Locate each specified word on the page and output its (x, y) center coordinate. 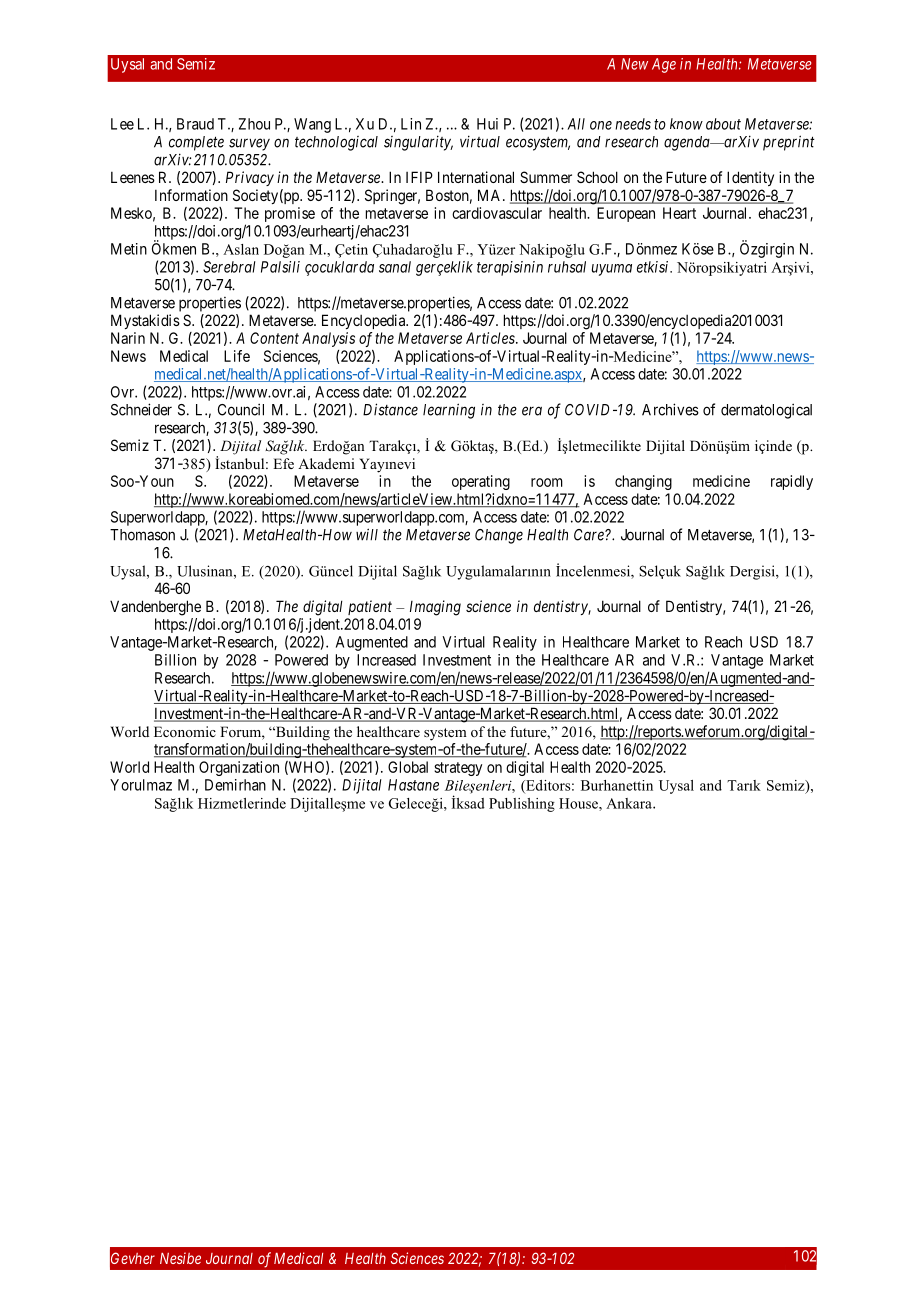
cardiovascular (497, 213)
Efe (283, 463)
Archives (670, 409)
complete (196, 143)
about (723, 124)
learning (449, 411)
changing (643, 482)
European (626, 214)
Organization (239, 768)
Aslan (241, 249)
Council (241, 409)
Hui (487, 124)
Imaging (435, 608)
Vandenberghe (155, 608)
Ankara (630, 803)
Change (499, 536)
